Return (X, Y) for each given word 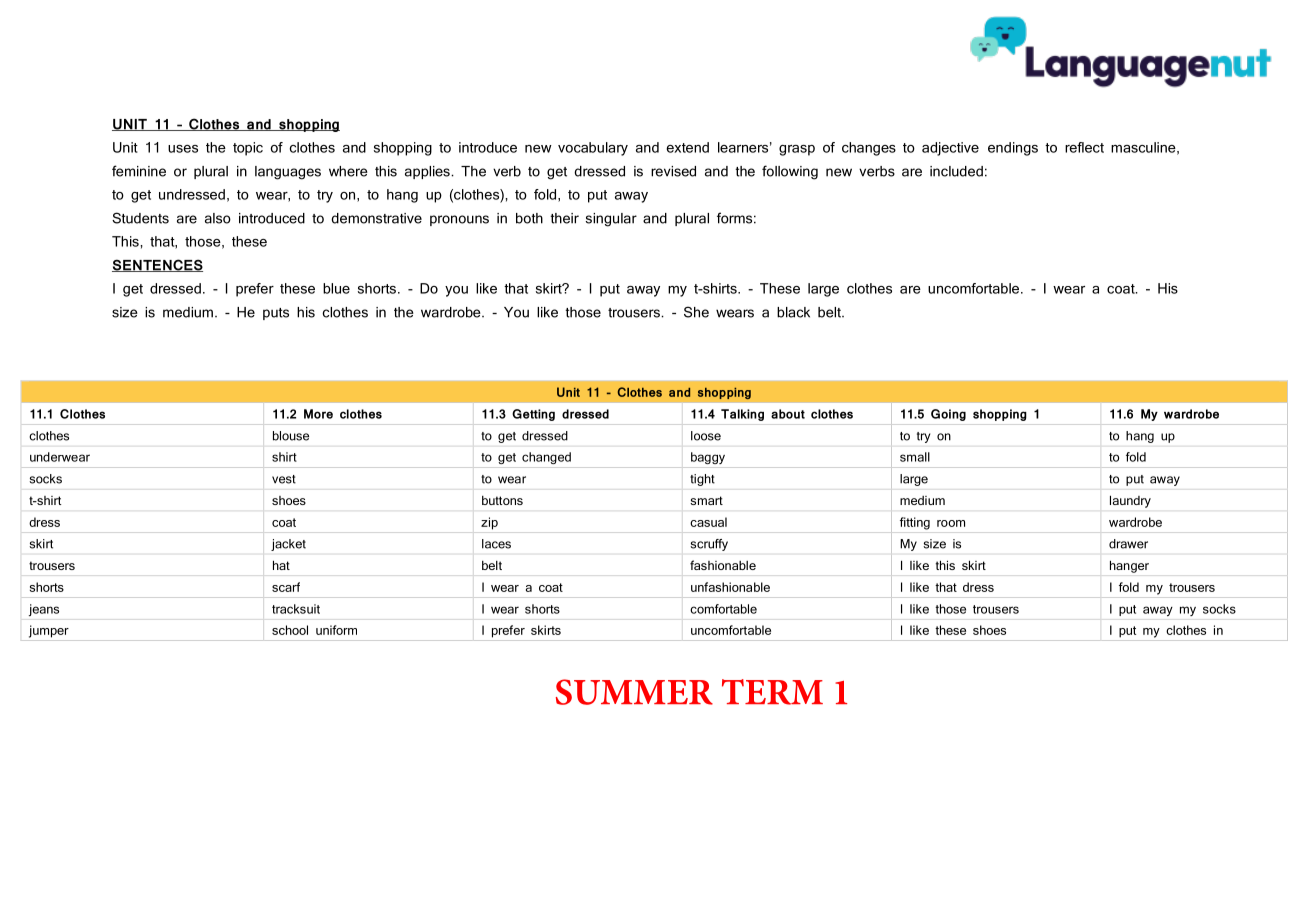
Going (948, 415)
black (793, 312)
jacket (288, 545)
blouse (291, 436)
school (290, 630)
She (696, 312)
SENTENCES (157, 265)
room (951, 523)
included (956, 171)
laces (496, 544)
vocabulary (593, 149)
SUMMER (634, 692)
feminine (139, 171)
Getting (533, 415)
